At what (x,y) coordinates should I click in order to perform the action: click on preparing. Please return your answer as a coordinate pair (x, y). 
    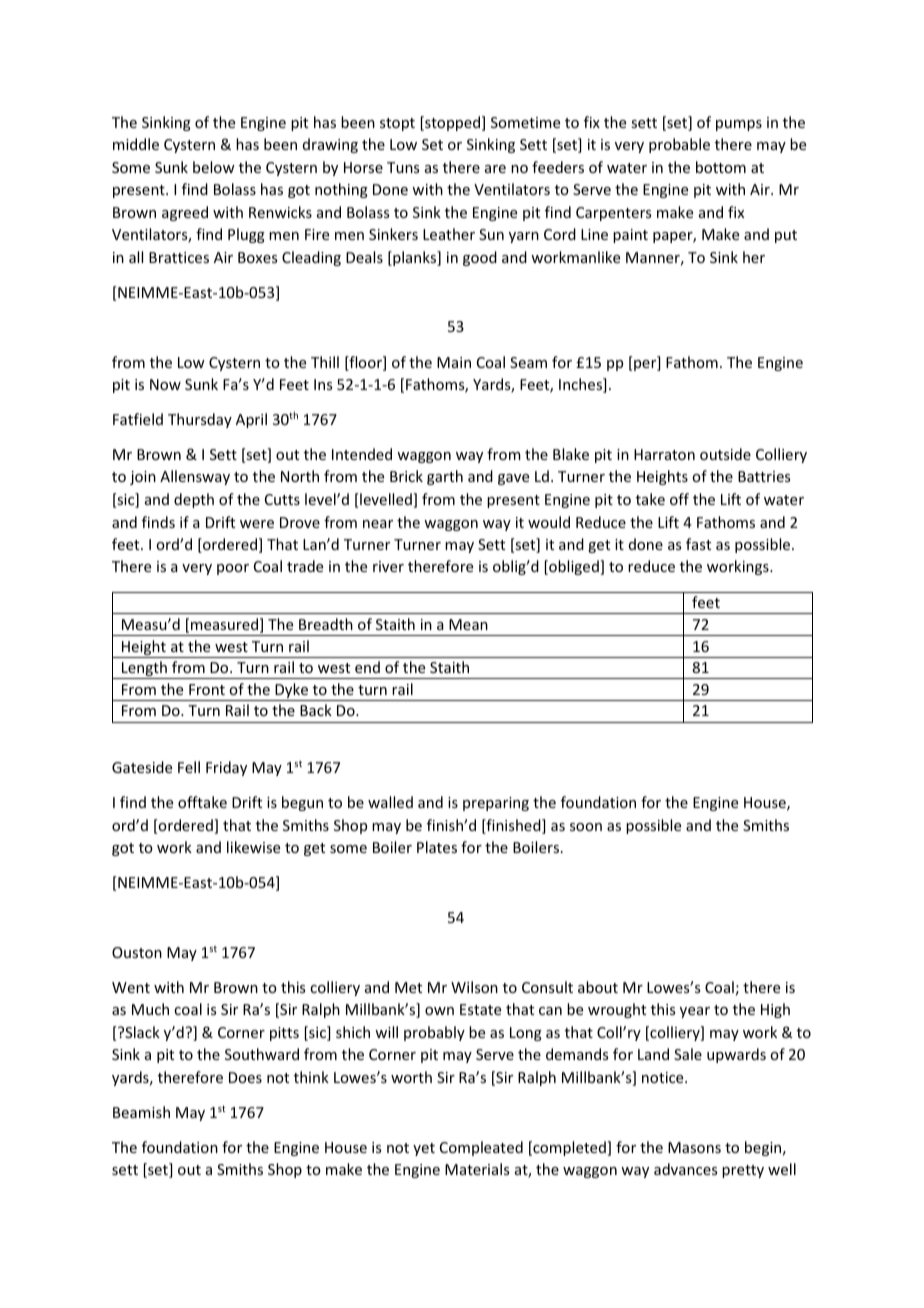
    Looking at the image, I should click on (496, 804).
